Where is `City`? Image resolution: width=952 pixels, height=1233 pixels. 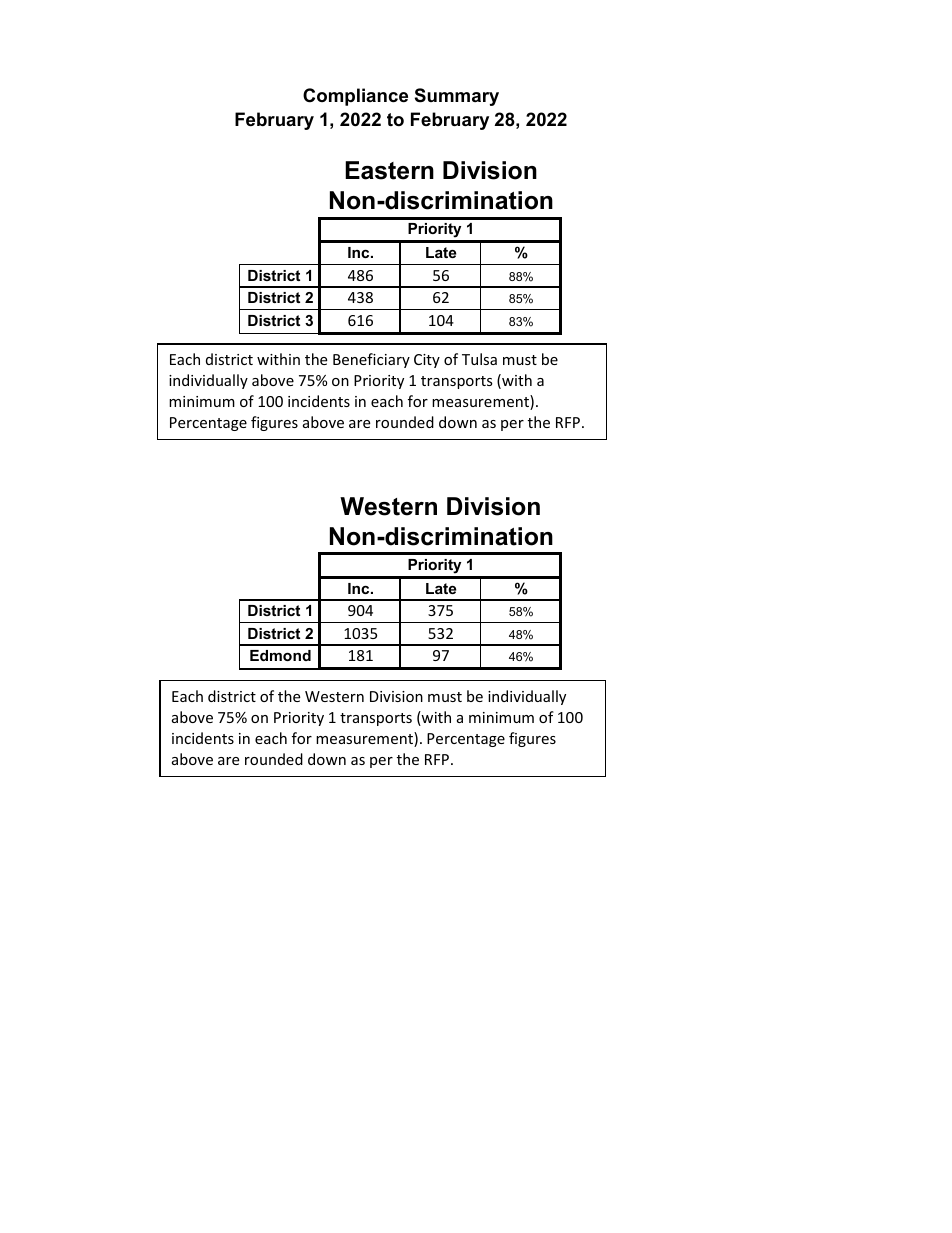
City is located at coordinates (427, 361).
